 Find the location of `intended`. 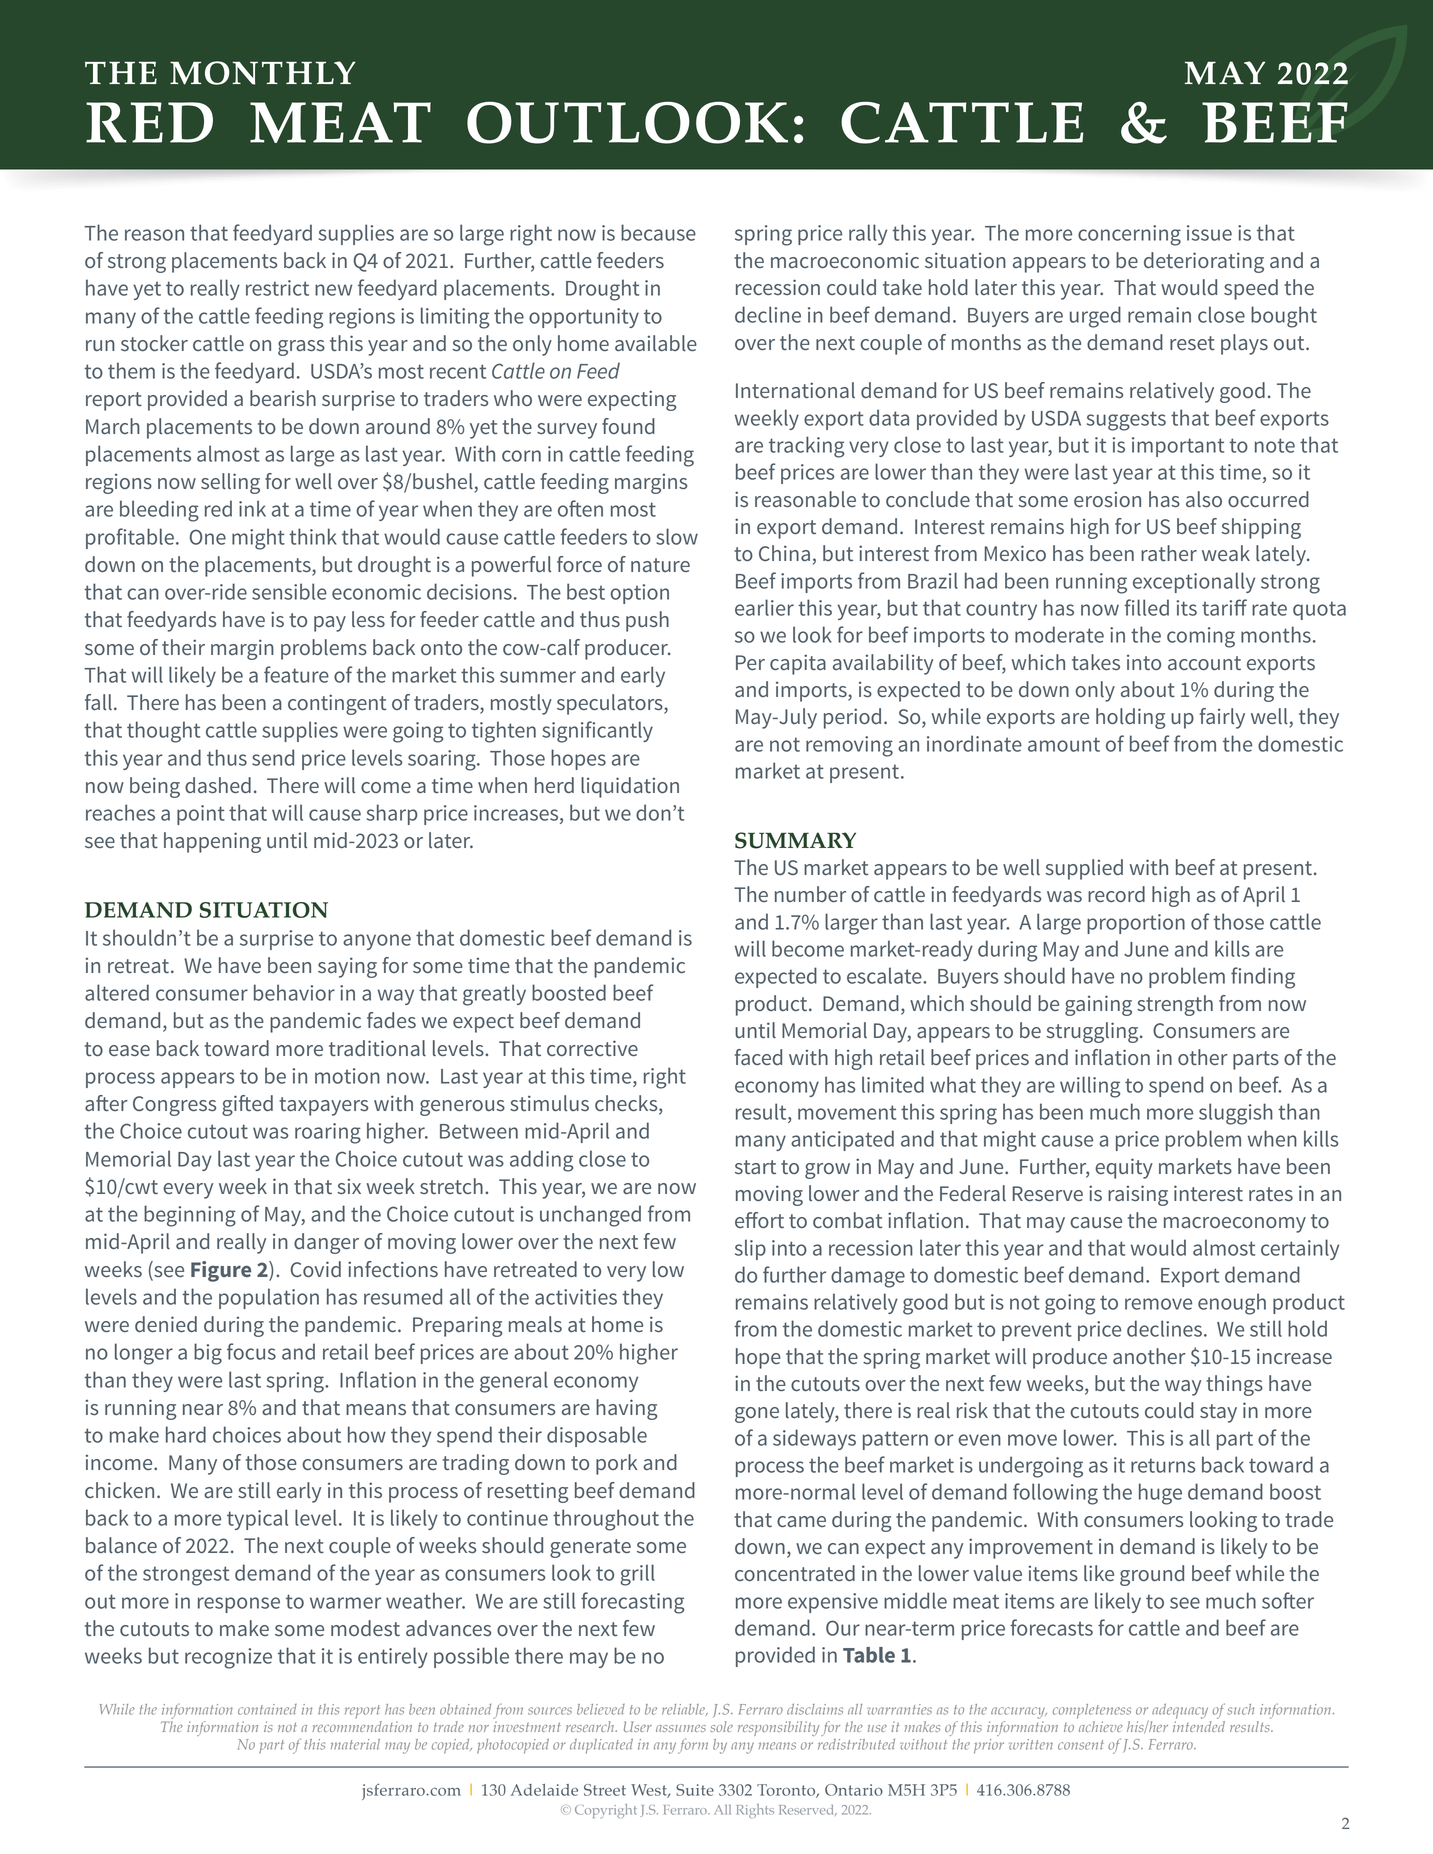

intended is located at coordinates (1199, 1725).
